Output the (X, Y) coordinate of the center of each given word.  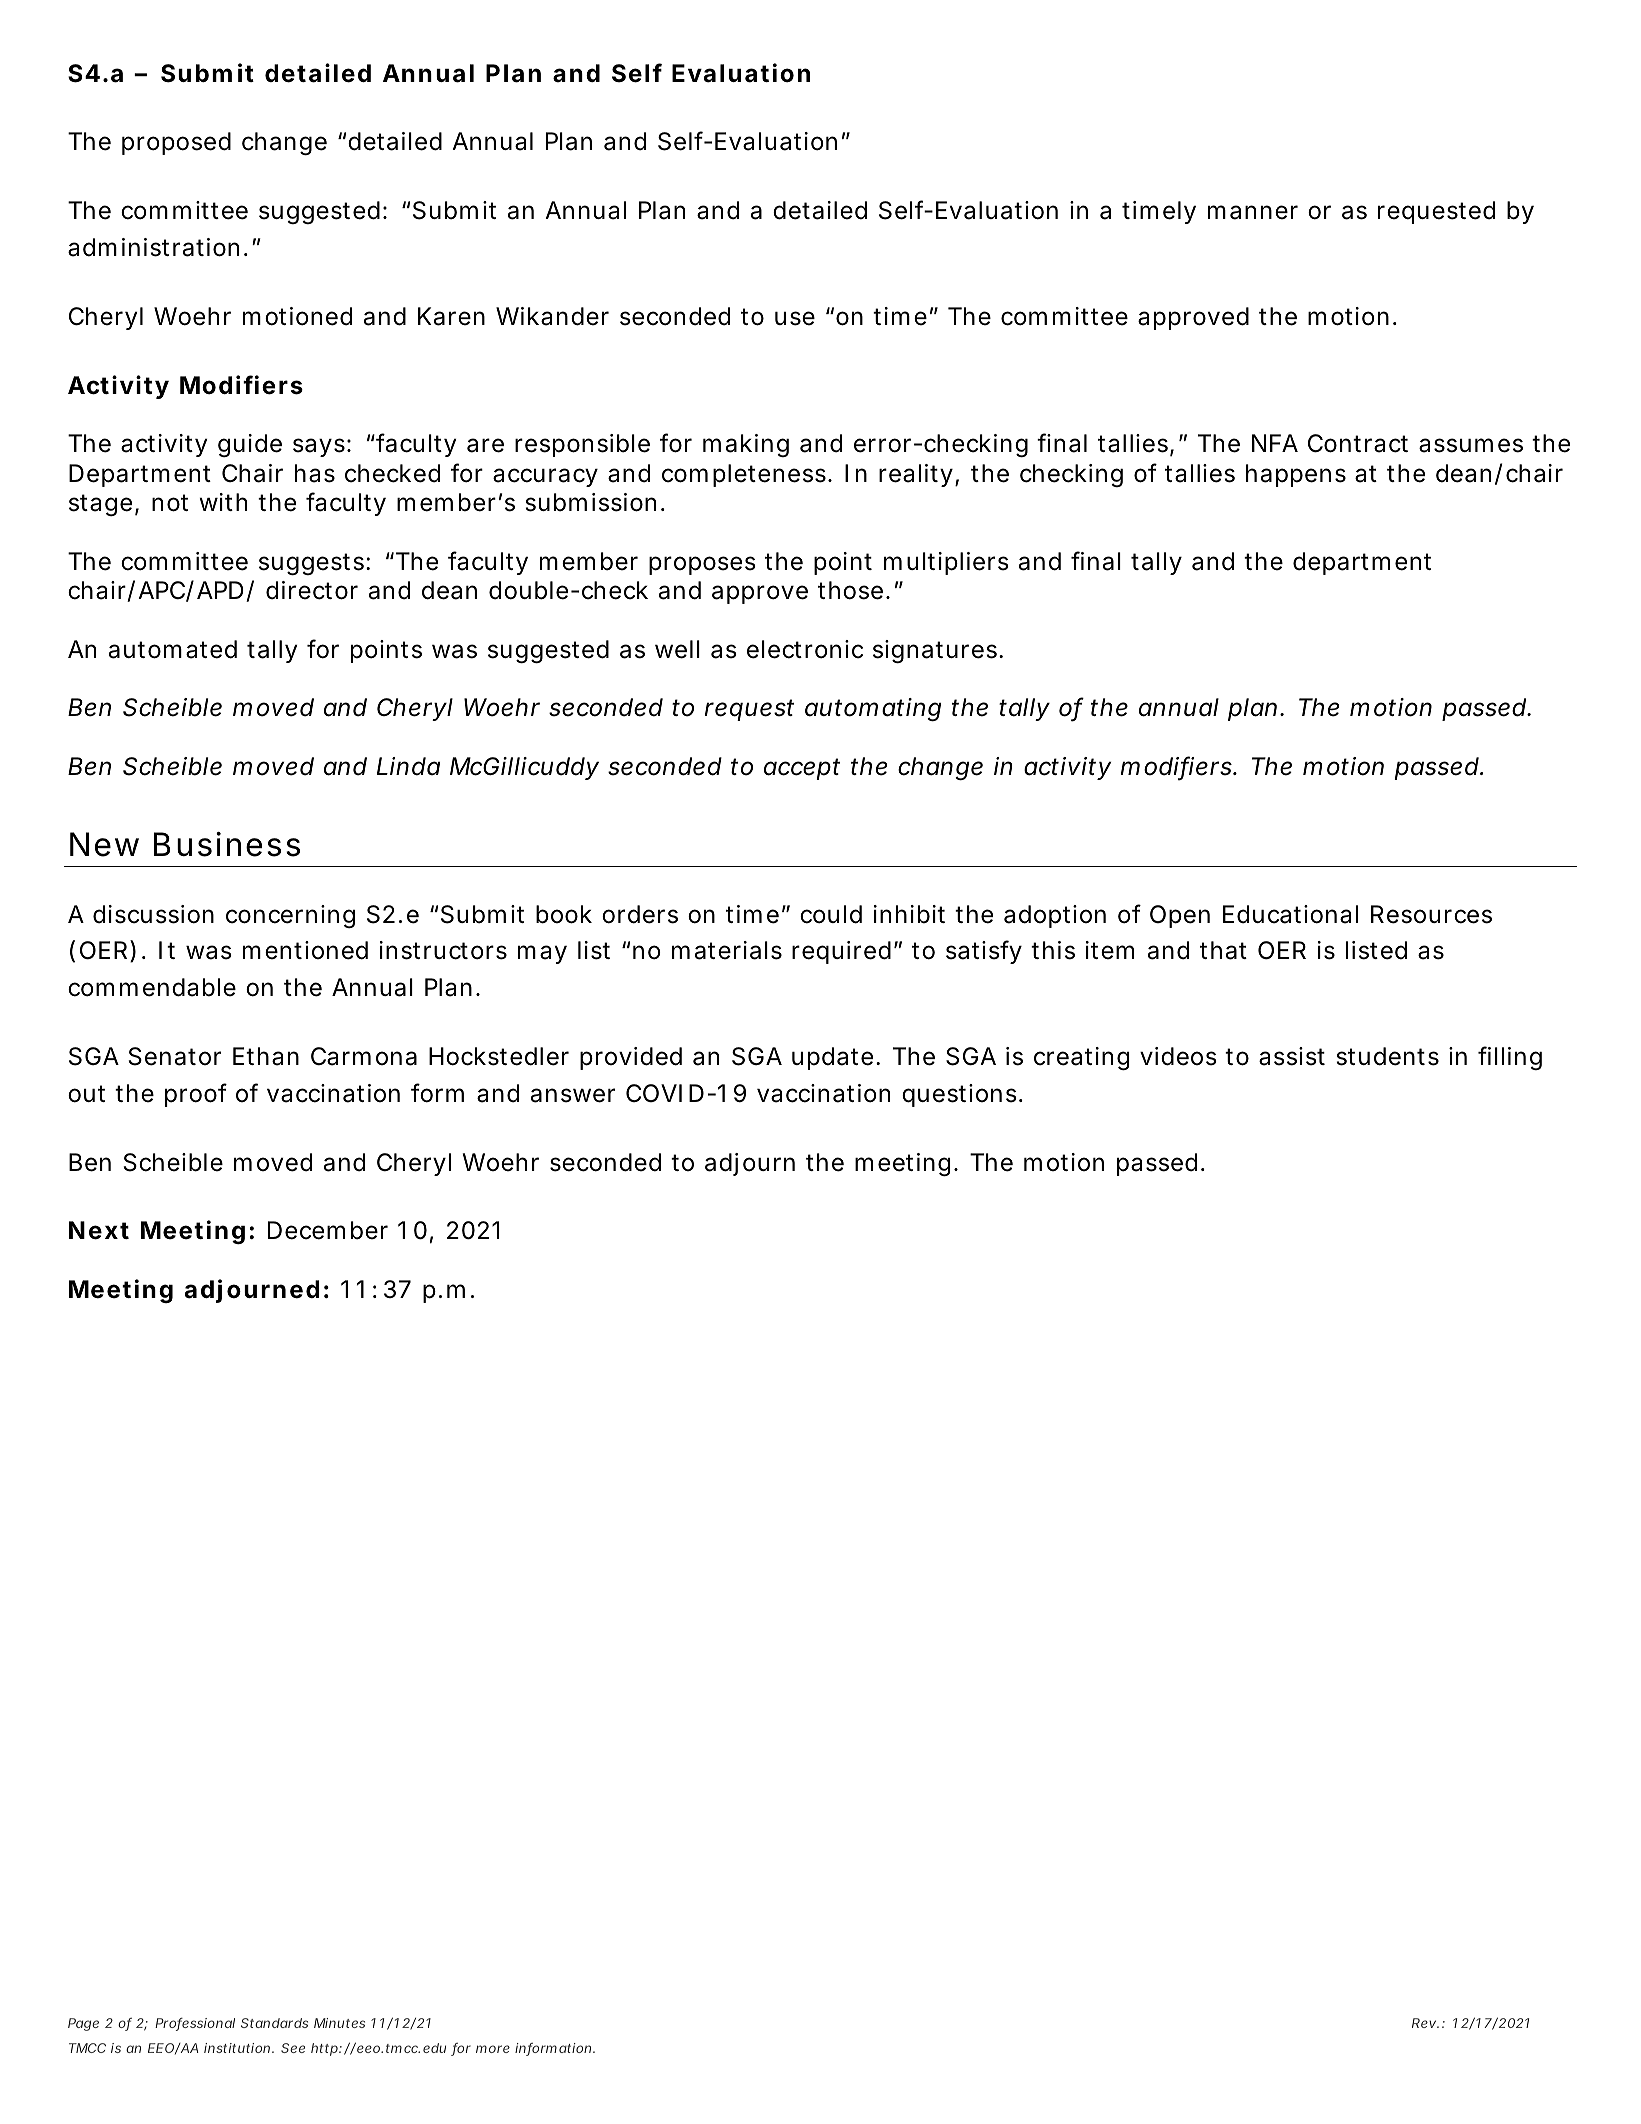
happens (1296, 475)
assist (1292, 1056)
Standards (274, 2023)
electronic (805, 649)
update (832, 1058)
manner (1253, 212)
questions (959, 1095)
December (328, 1230)
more (493, 2049)
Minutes (339, 2023)
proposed (176, 143)
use (795, 318)
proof (196, 1095)
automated (173, 649)
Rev (1425, 2023)
